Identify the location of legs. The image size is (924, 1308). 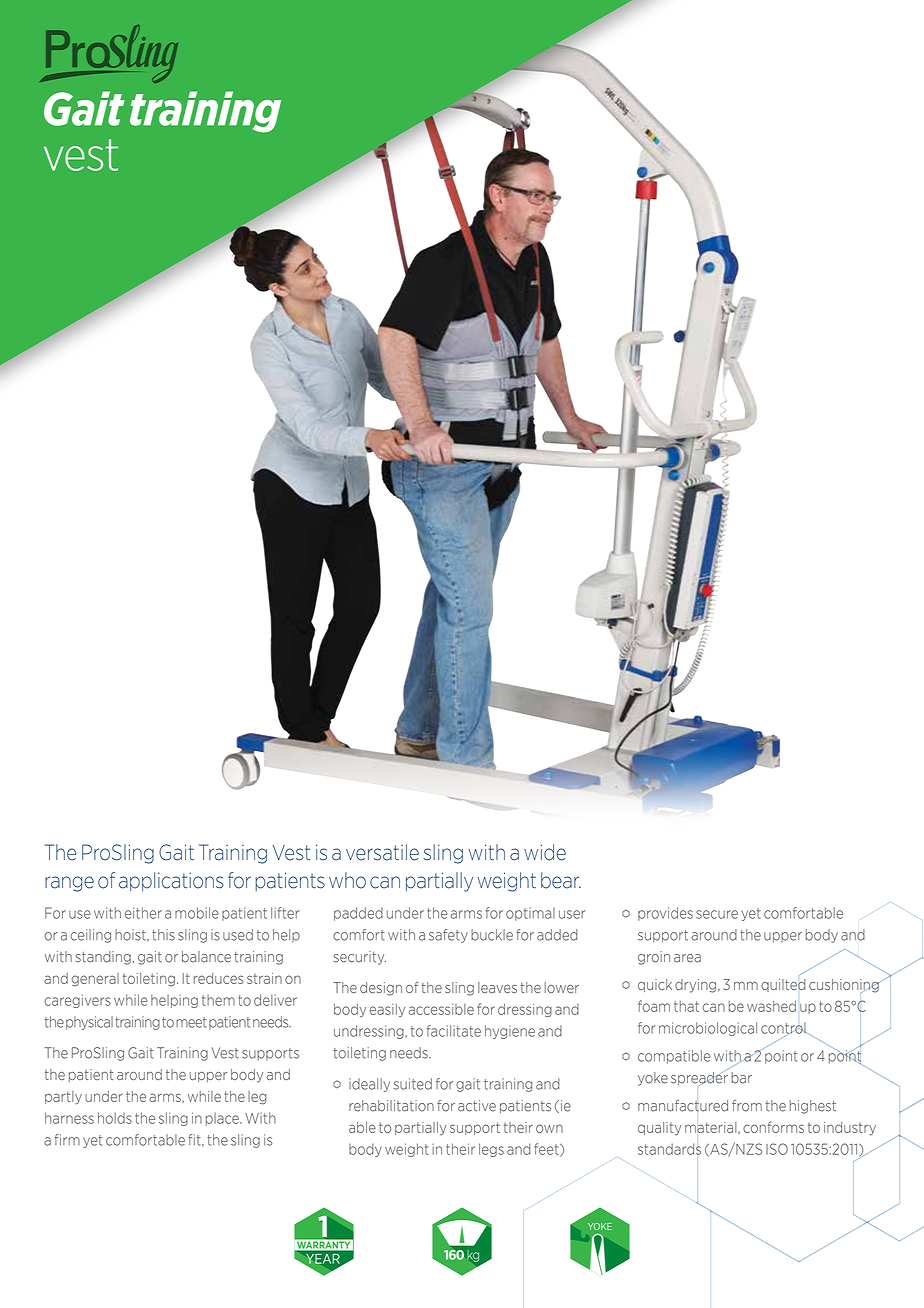
(491, 1150).
